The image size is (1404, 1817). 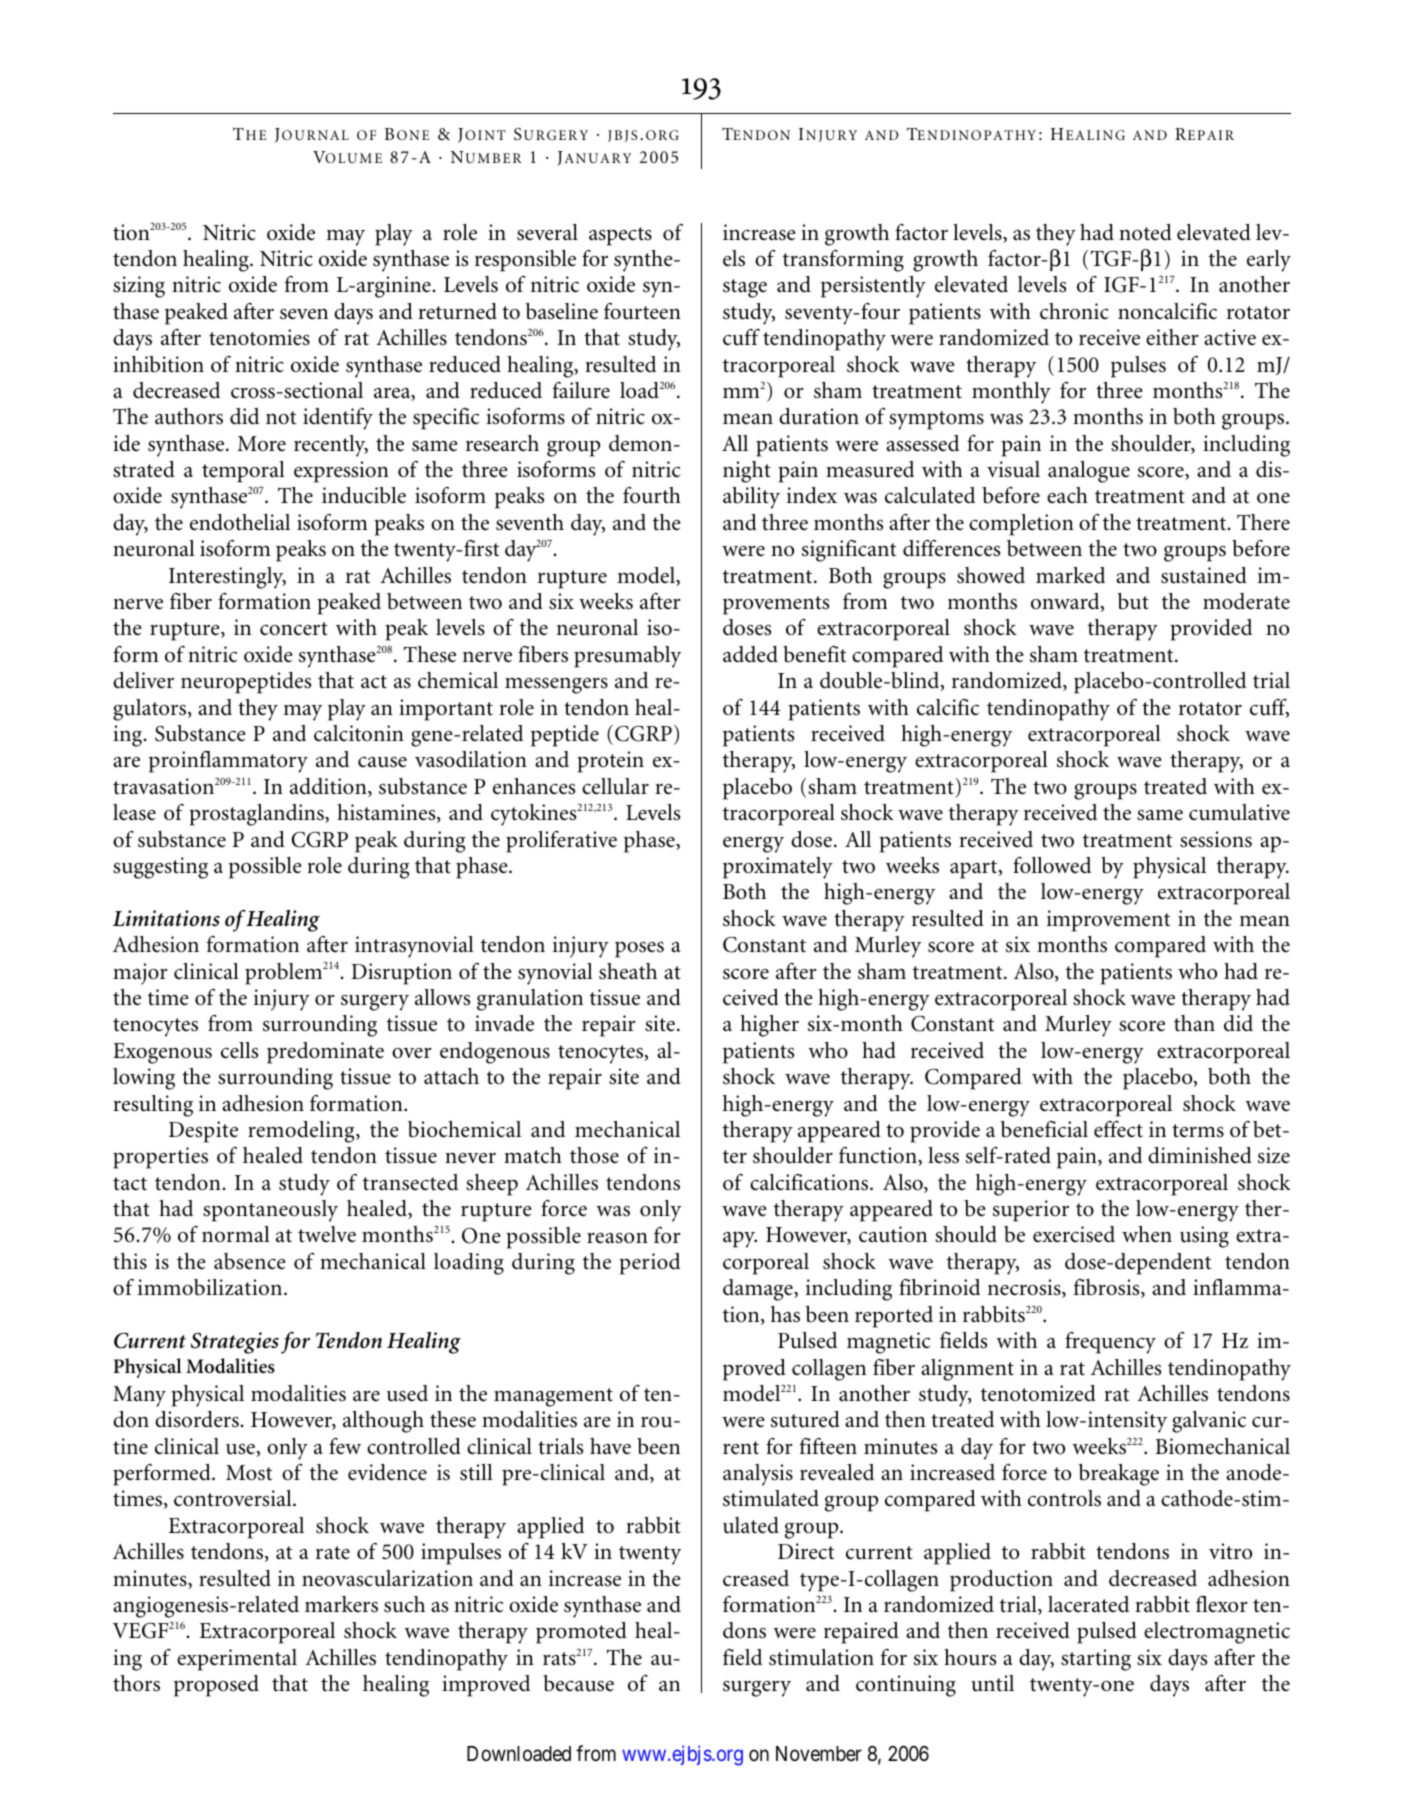 What do you see at coordinates (1147, 1234) in the image?
I see `when` at bounding box center [1147, 1234].
